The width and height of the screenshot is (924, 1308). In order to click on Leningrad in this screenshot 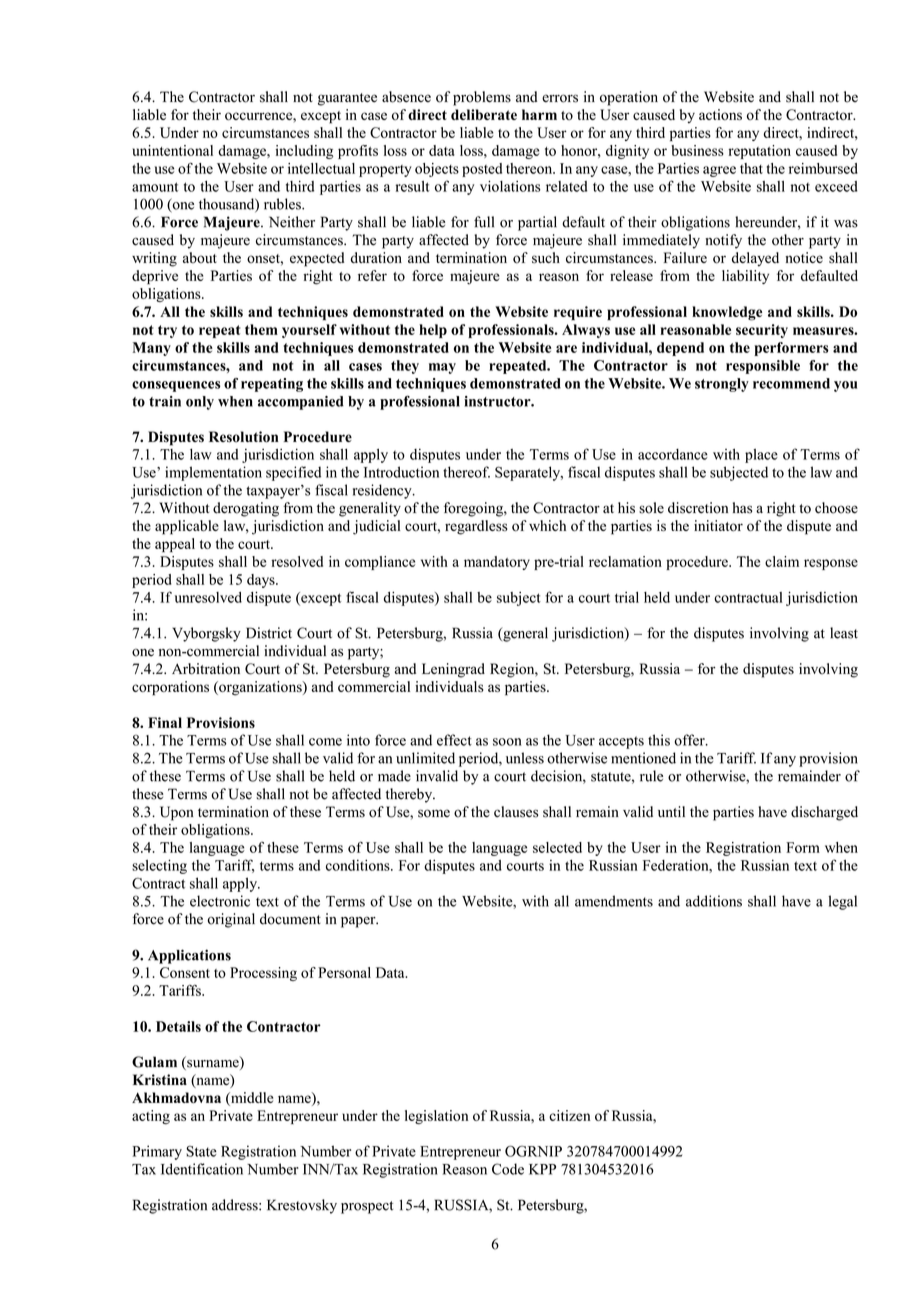, I will do `click(453, 670)`.
